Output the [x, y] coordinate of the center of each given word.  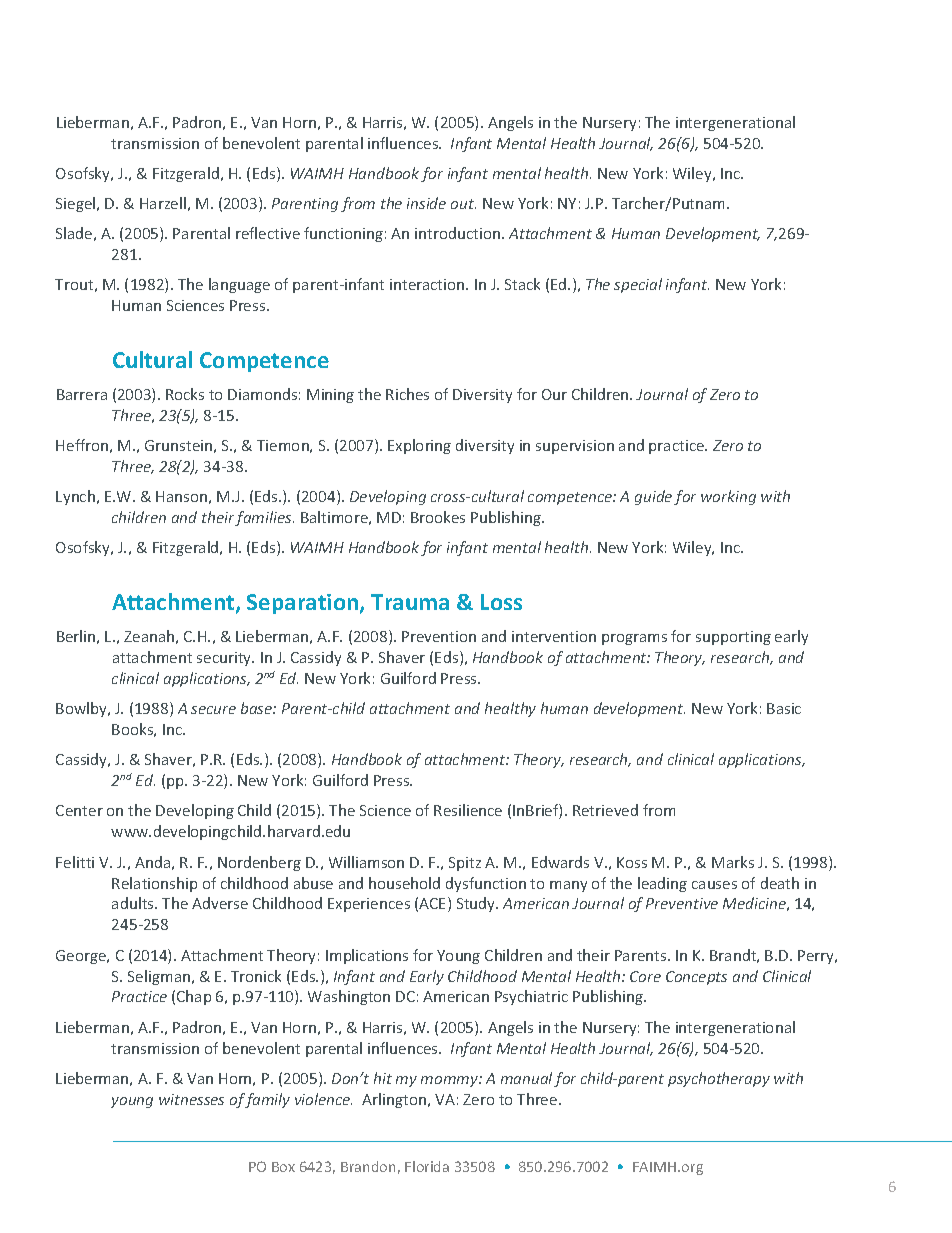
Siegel [77, 204]
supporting [733, 638]
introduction [459, 233]
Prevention [439, 636]
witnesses [191, 1099]
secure [213, 710]
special [638, 285]
